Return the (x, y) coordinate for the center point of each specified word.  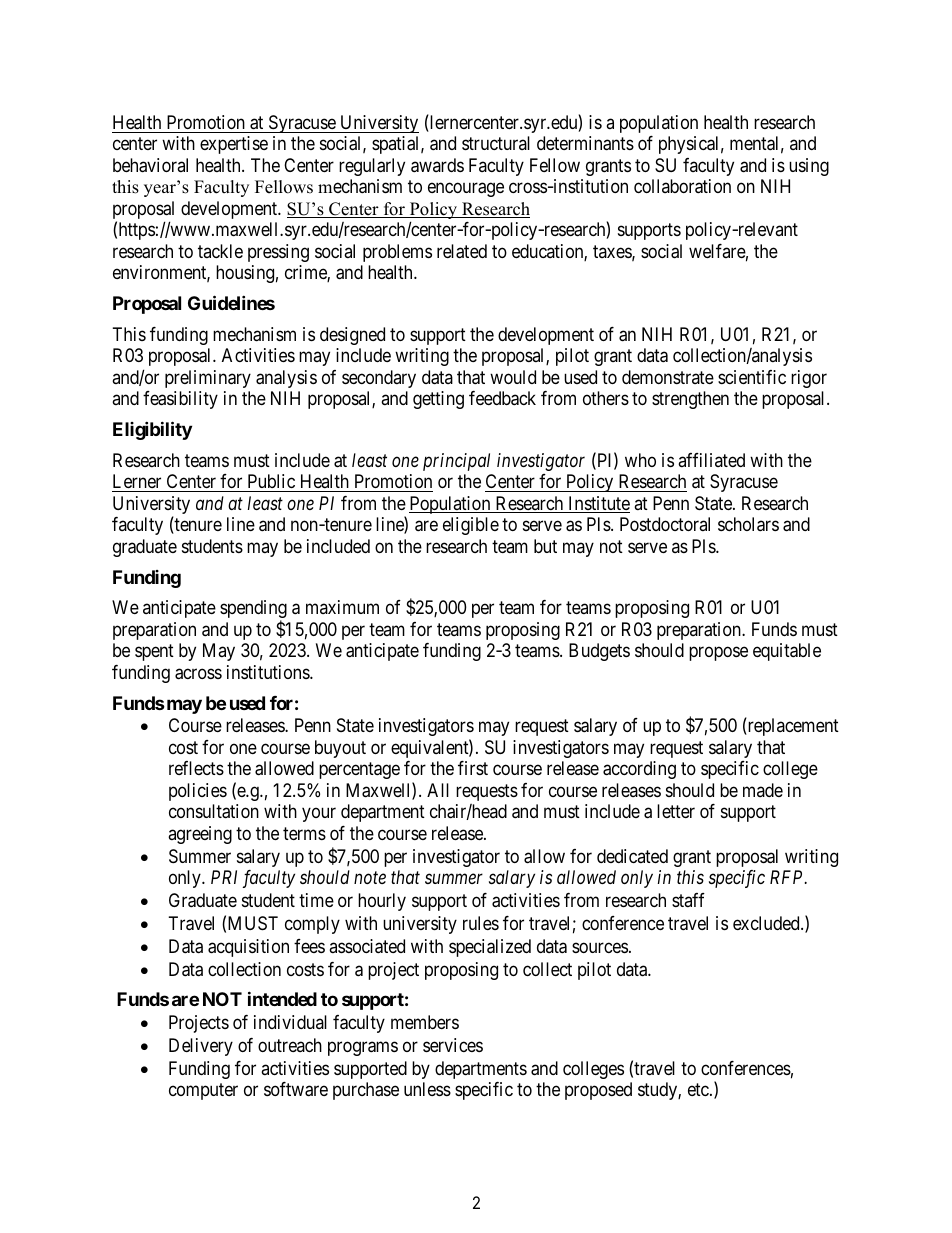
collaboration (682, 186)
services (453, 1045)
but (545, 546)
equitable (787, 652)
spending (253, 610)
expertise (234, 145)
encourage (466, 190)
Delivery (201, 1047)
